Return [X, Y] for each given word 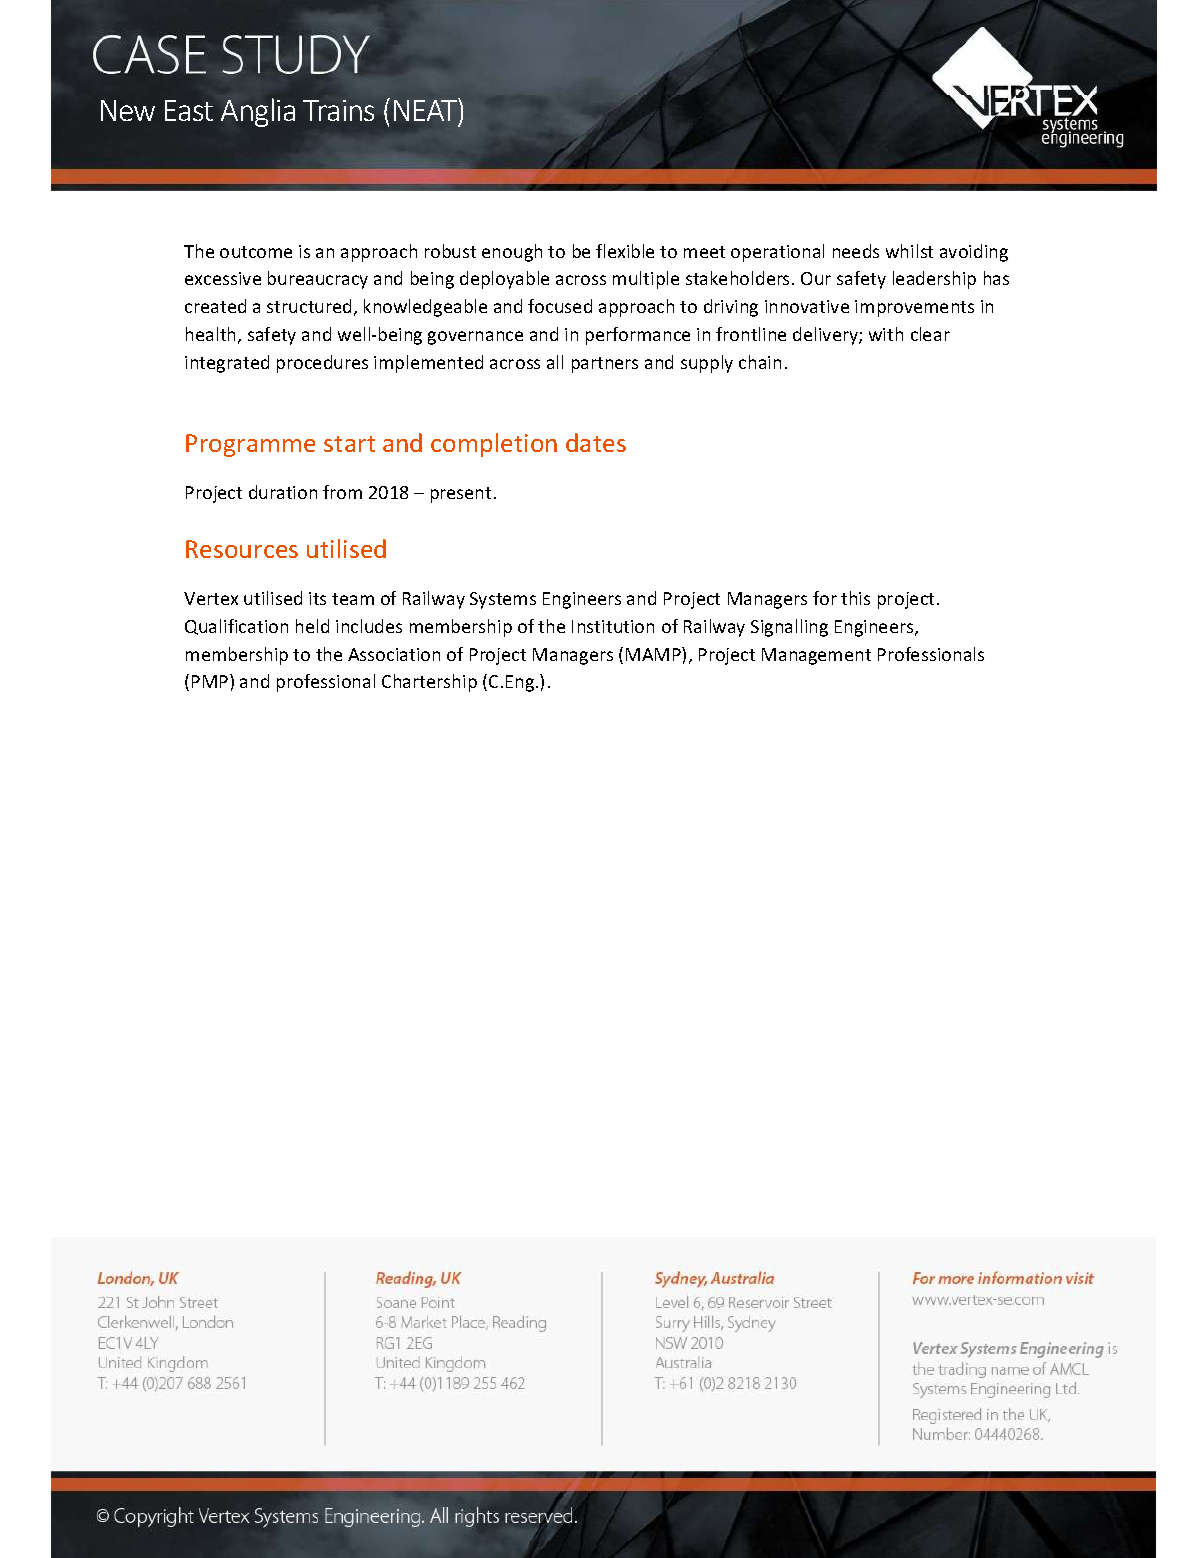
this [855, 598]
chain [760, 362]
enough [512, 253]
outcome [256, 252]
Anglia [258, 112]
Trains [338, 110]
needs [856, 251]
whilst [909, 251]
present [461, 495]
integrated [227, 364]
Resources [242, 549]
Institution [613, 626]
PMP [211, 681]
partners [605, 365]
